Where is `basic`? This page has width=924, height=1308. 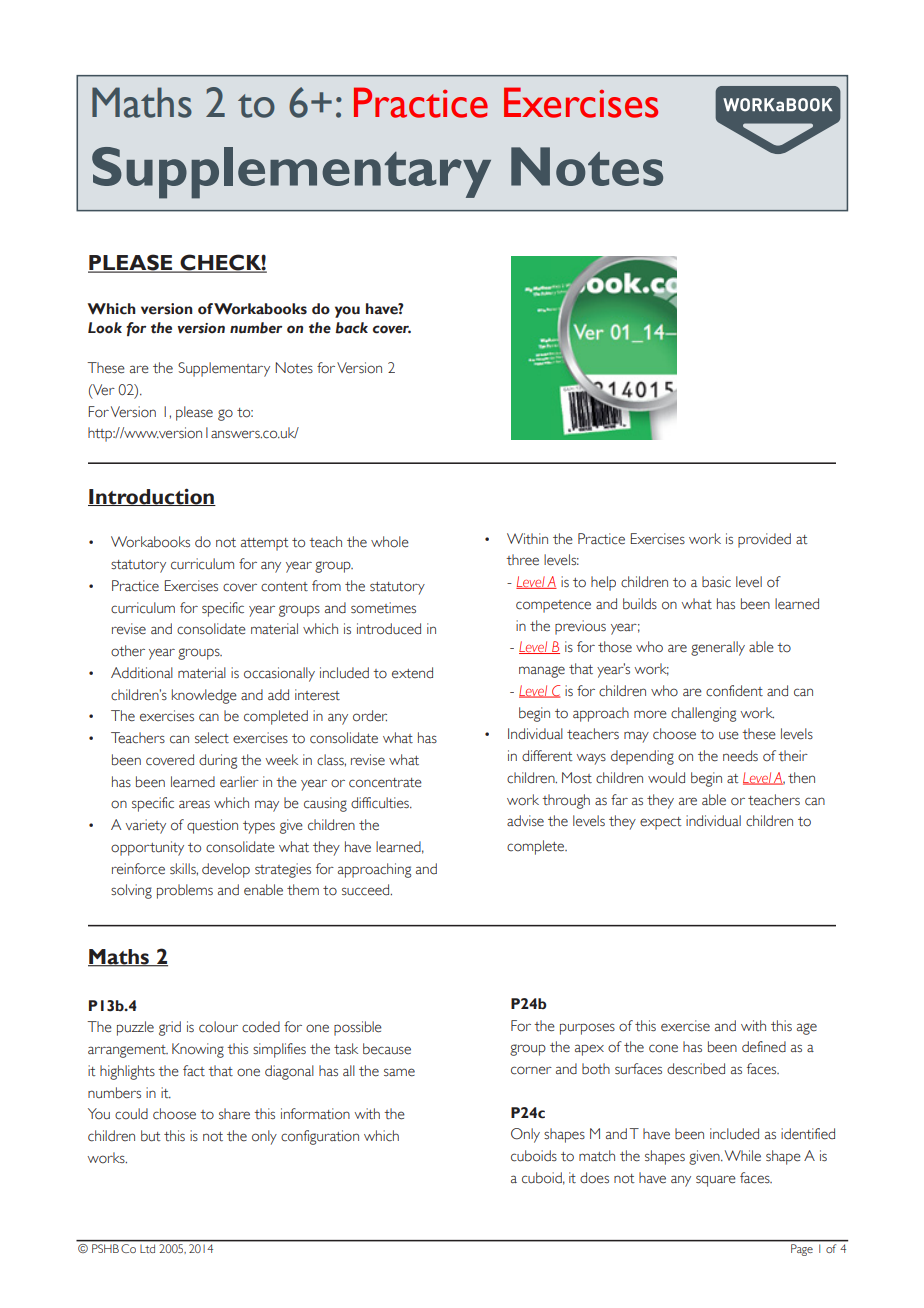
basic is located at coordinates (716, 582).
